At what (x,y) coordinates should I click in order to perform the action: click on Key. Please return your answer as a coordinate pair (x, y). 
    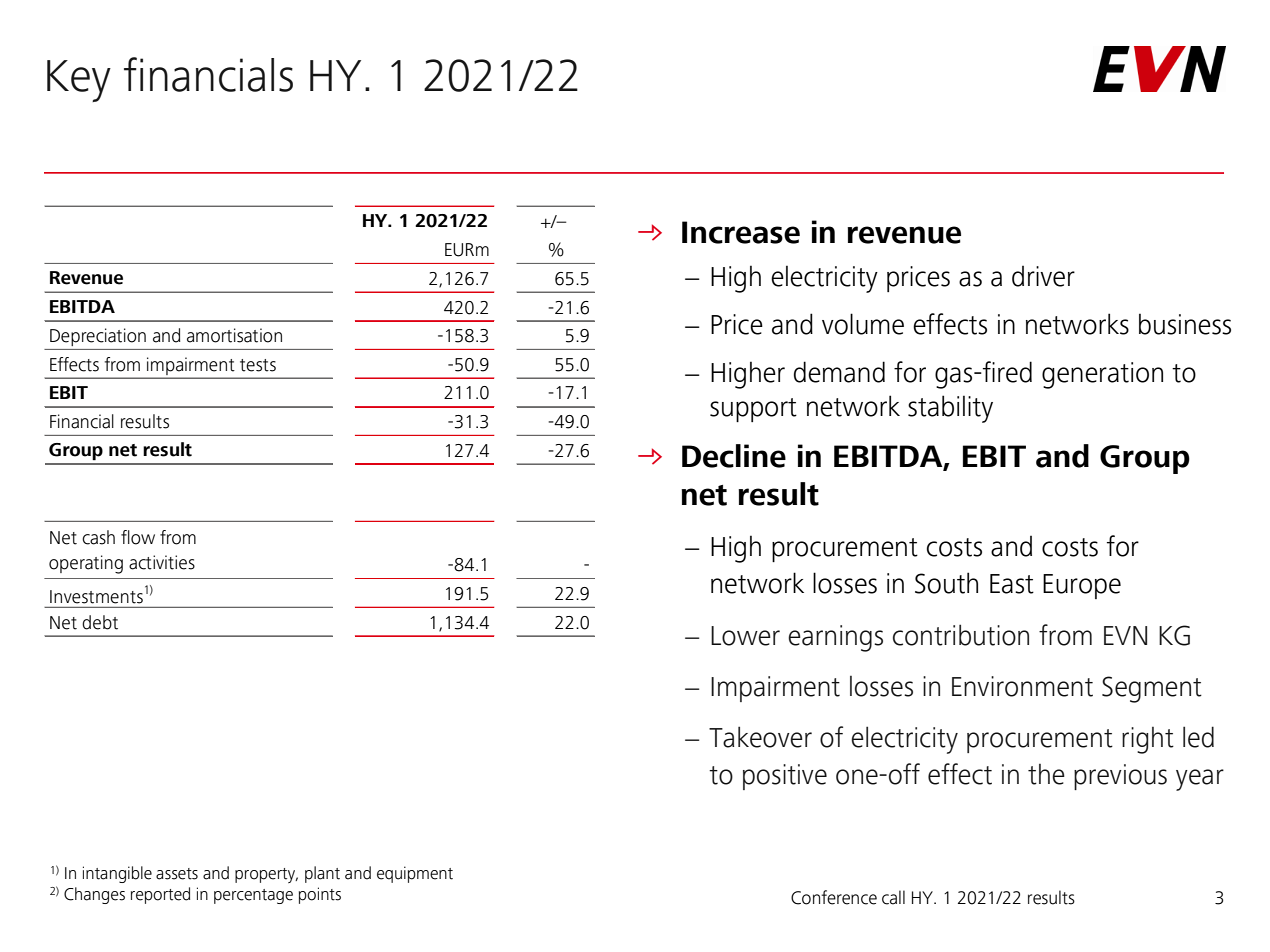
    Looking at the image, I should click on (79, 81).
